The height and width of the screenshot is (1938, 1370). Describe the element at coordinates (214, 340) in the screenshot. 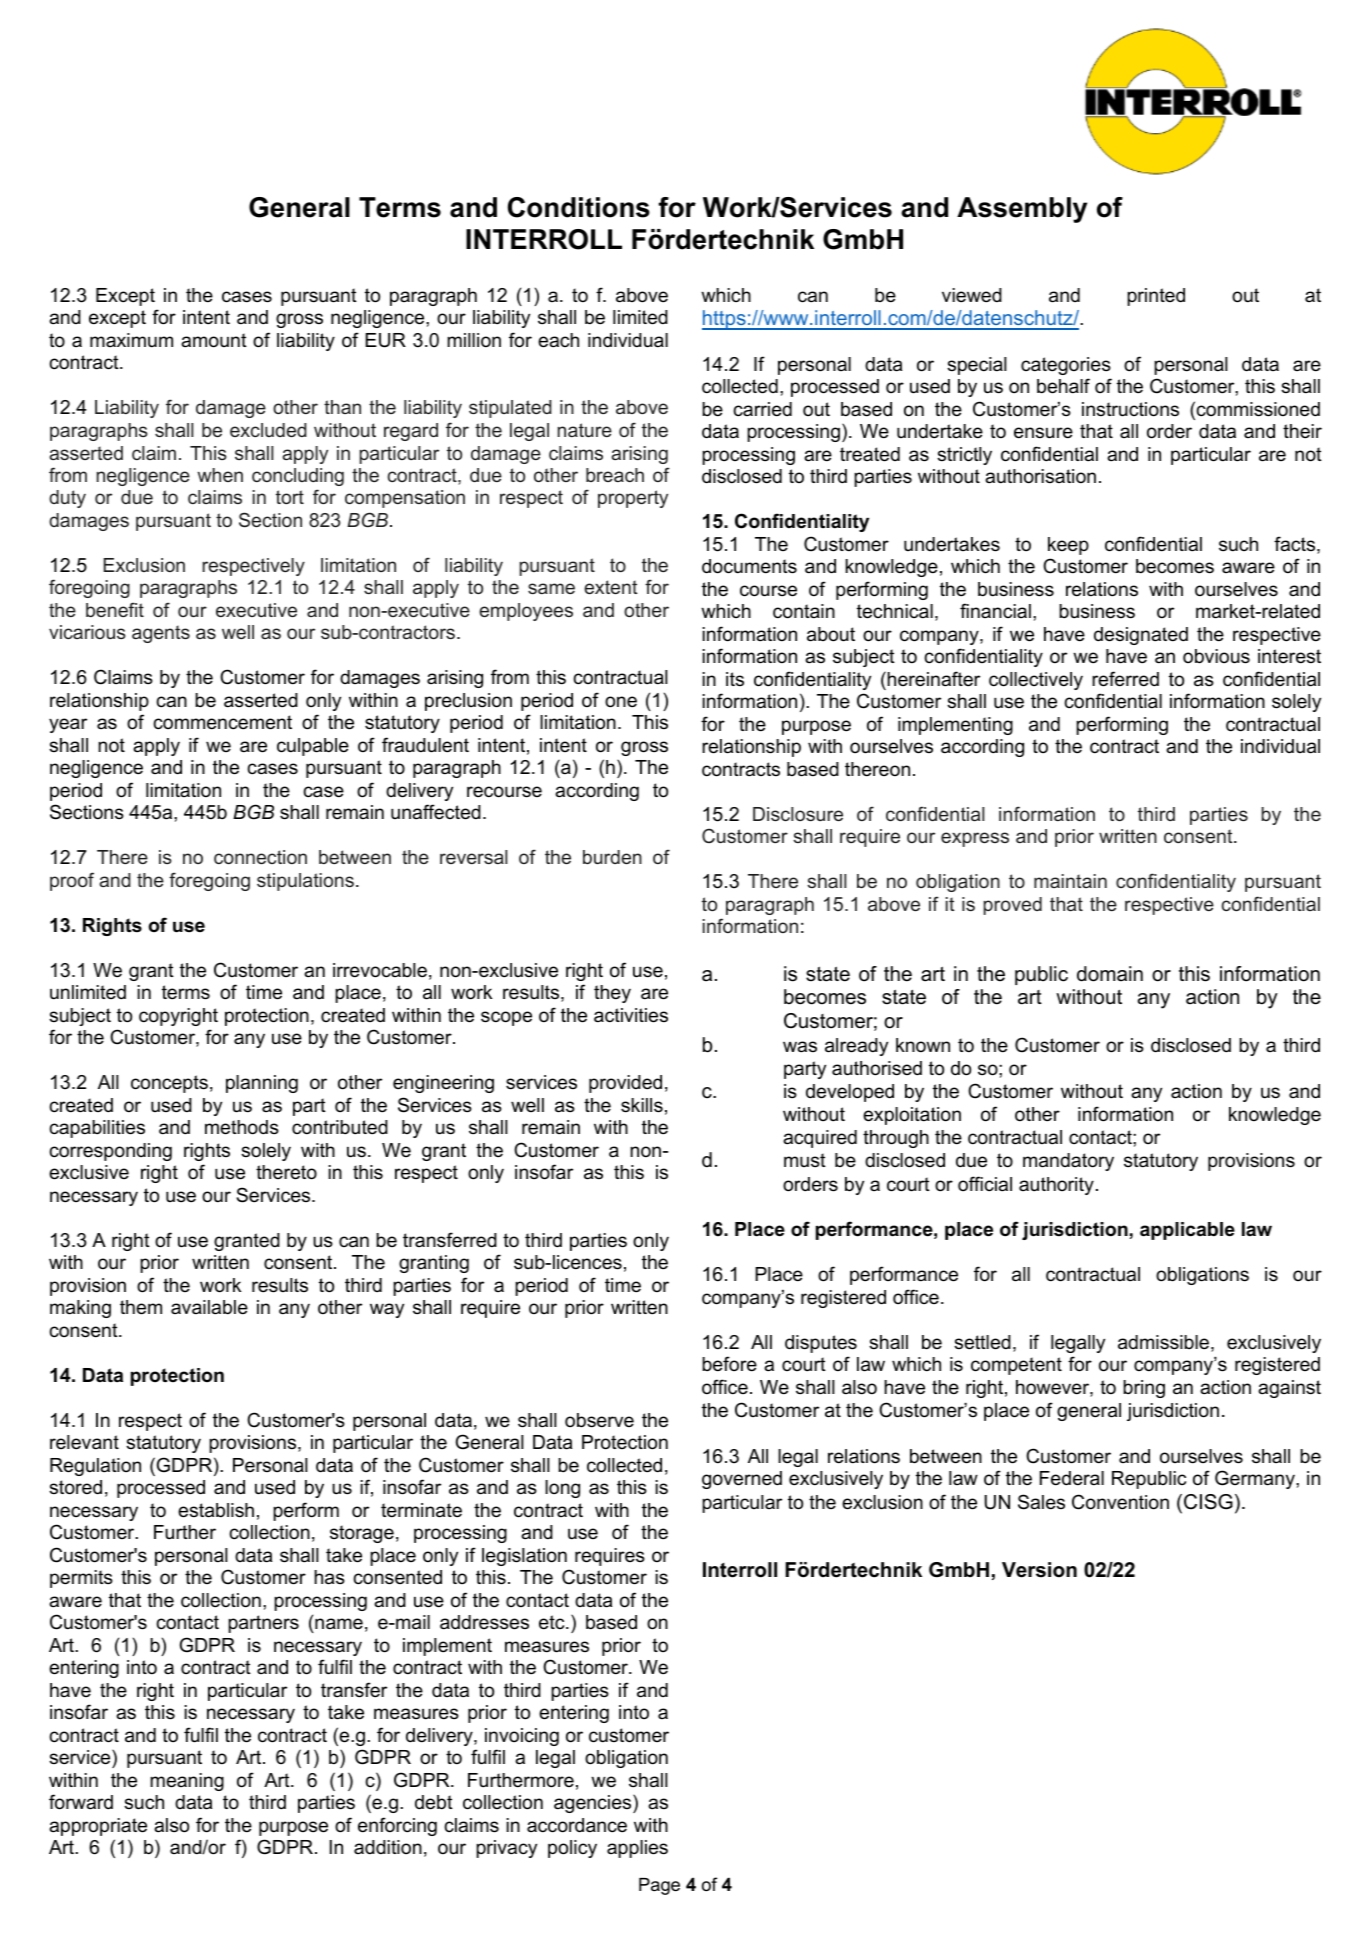

I see `amount` at that location.
